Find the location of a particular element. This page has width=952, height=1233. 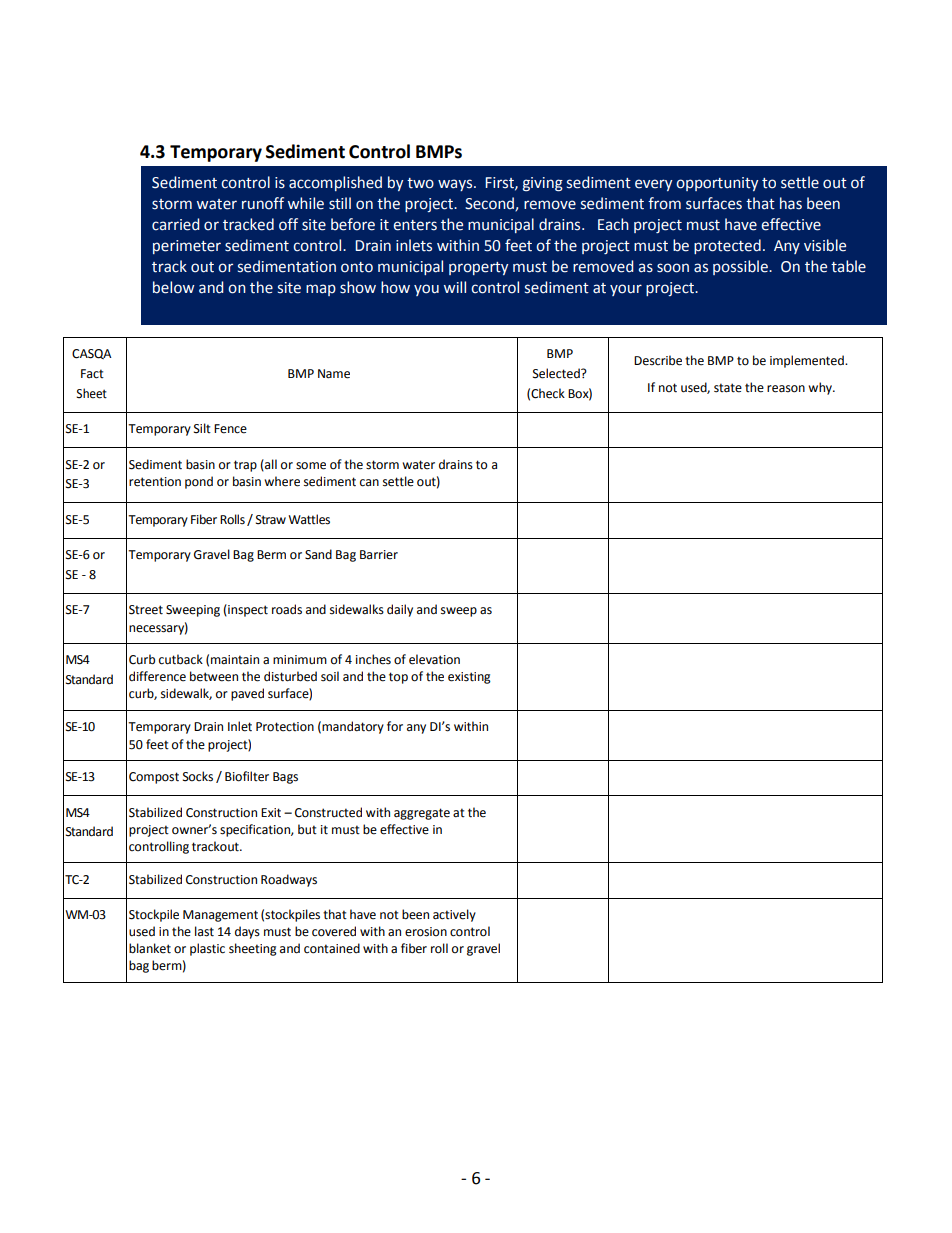

Street is located at coordinates (146, 610).
